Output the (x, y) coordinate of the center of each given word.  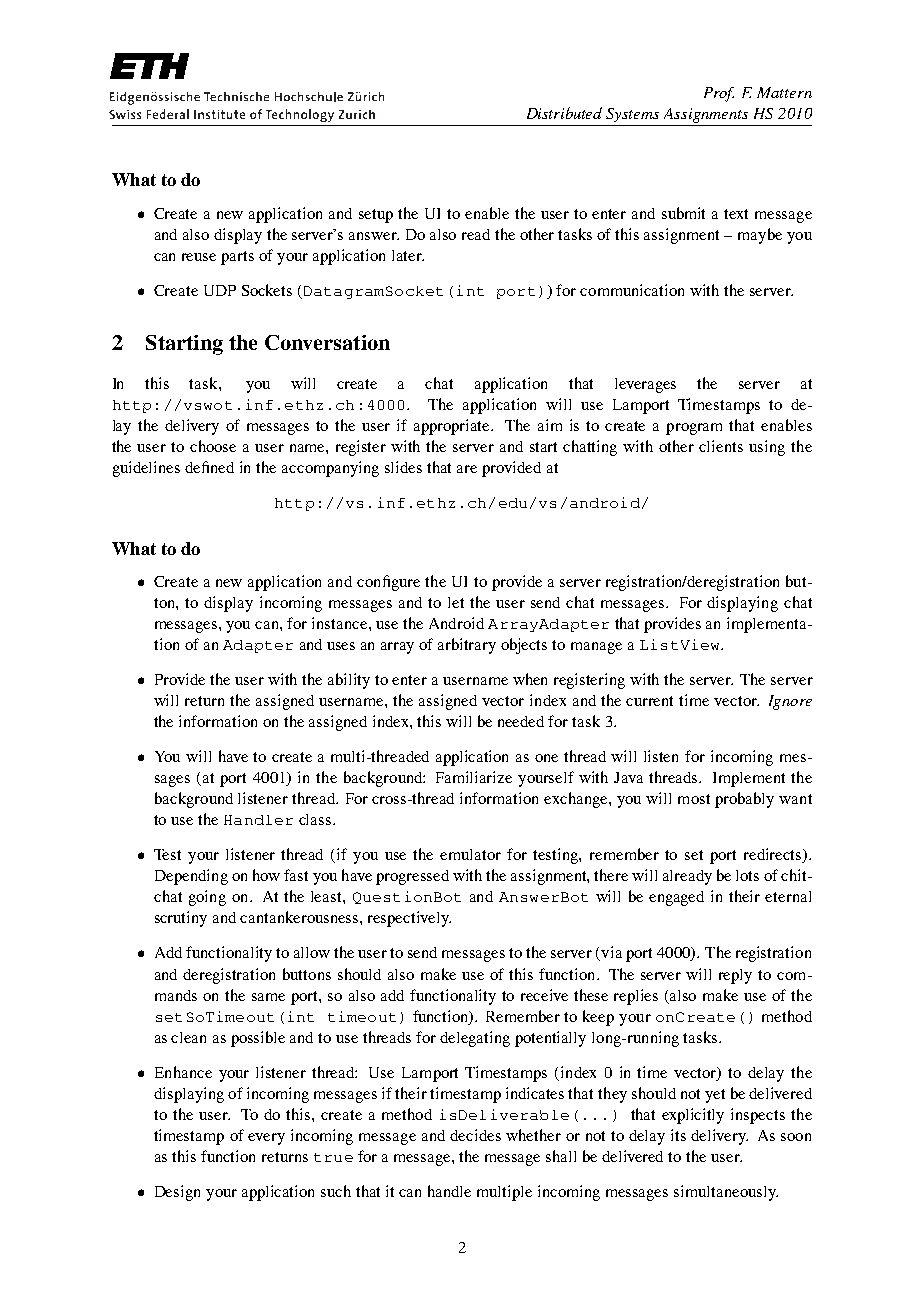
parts (237, 258)
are (467, 469)
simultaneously (726, 1193)
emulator (470, 854)
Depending (191, 877)
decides (475, 1135)
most (694, 799)
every (266, 1139)
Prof (719, 94)
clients (721, 446)
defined (209, 467)
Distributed (564, 113)
